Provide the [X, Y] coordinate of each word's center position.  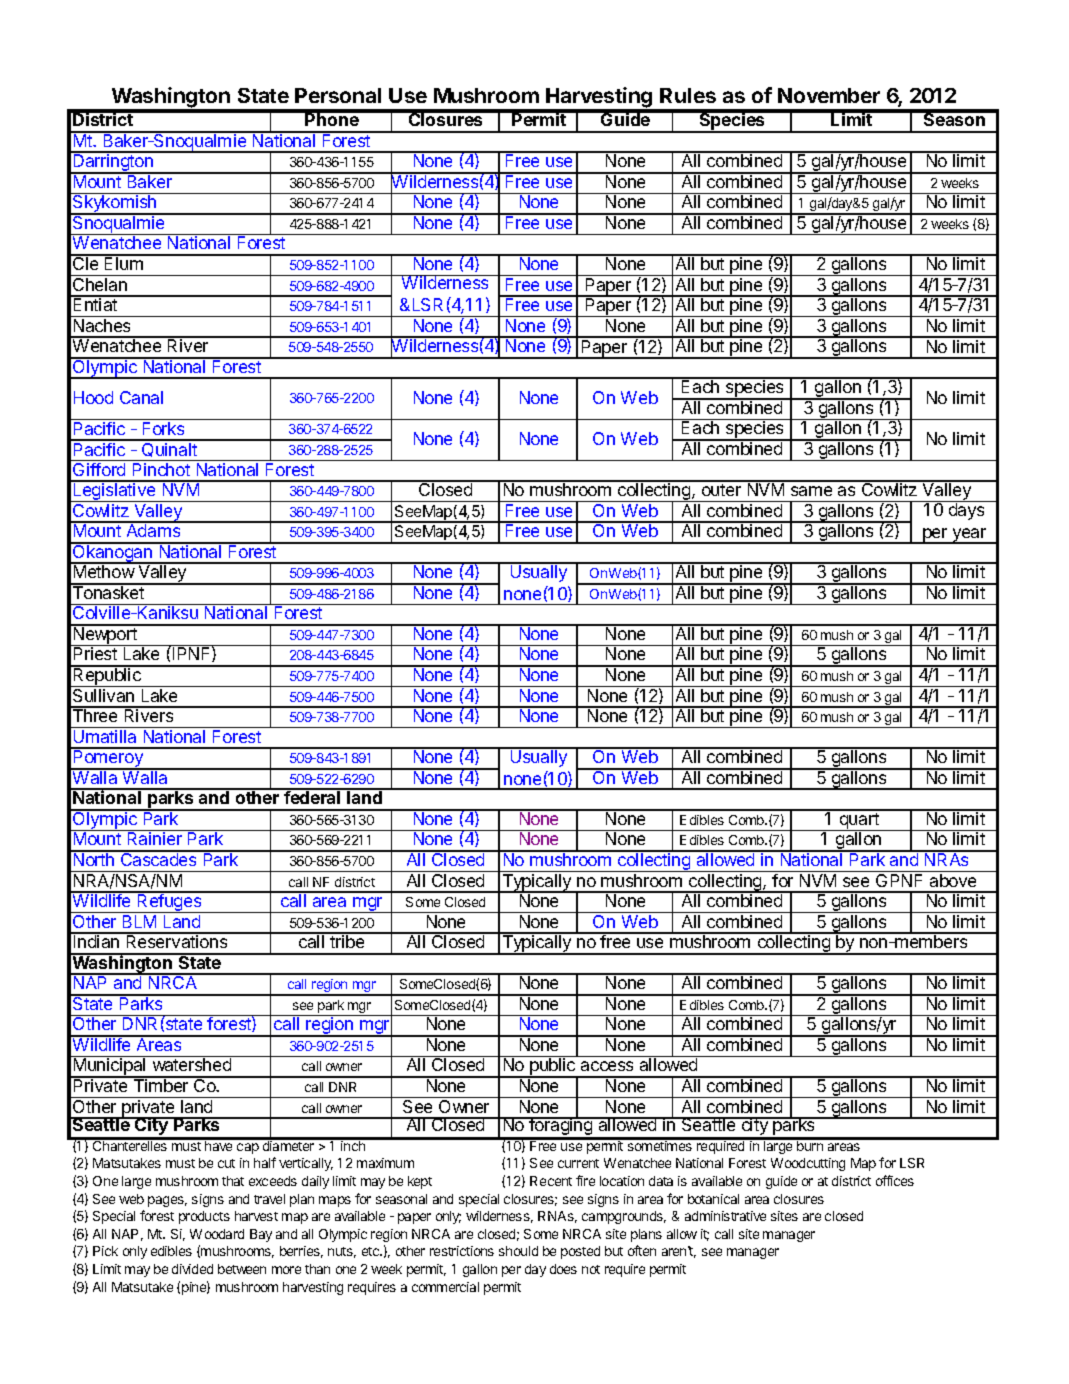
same [811, 491]
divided [192, 1269]
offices [895, 1180]
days [966, 511]
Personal [338, 95]
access [607, 1066]
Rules [688, 95]
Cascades [159, 858]
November [829, 95]
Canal [141, 397]
